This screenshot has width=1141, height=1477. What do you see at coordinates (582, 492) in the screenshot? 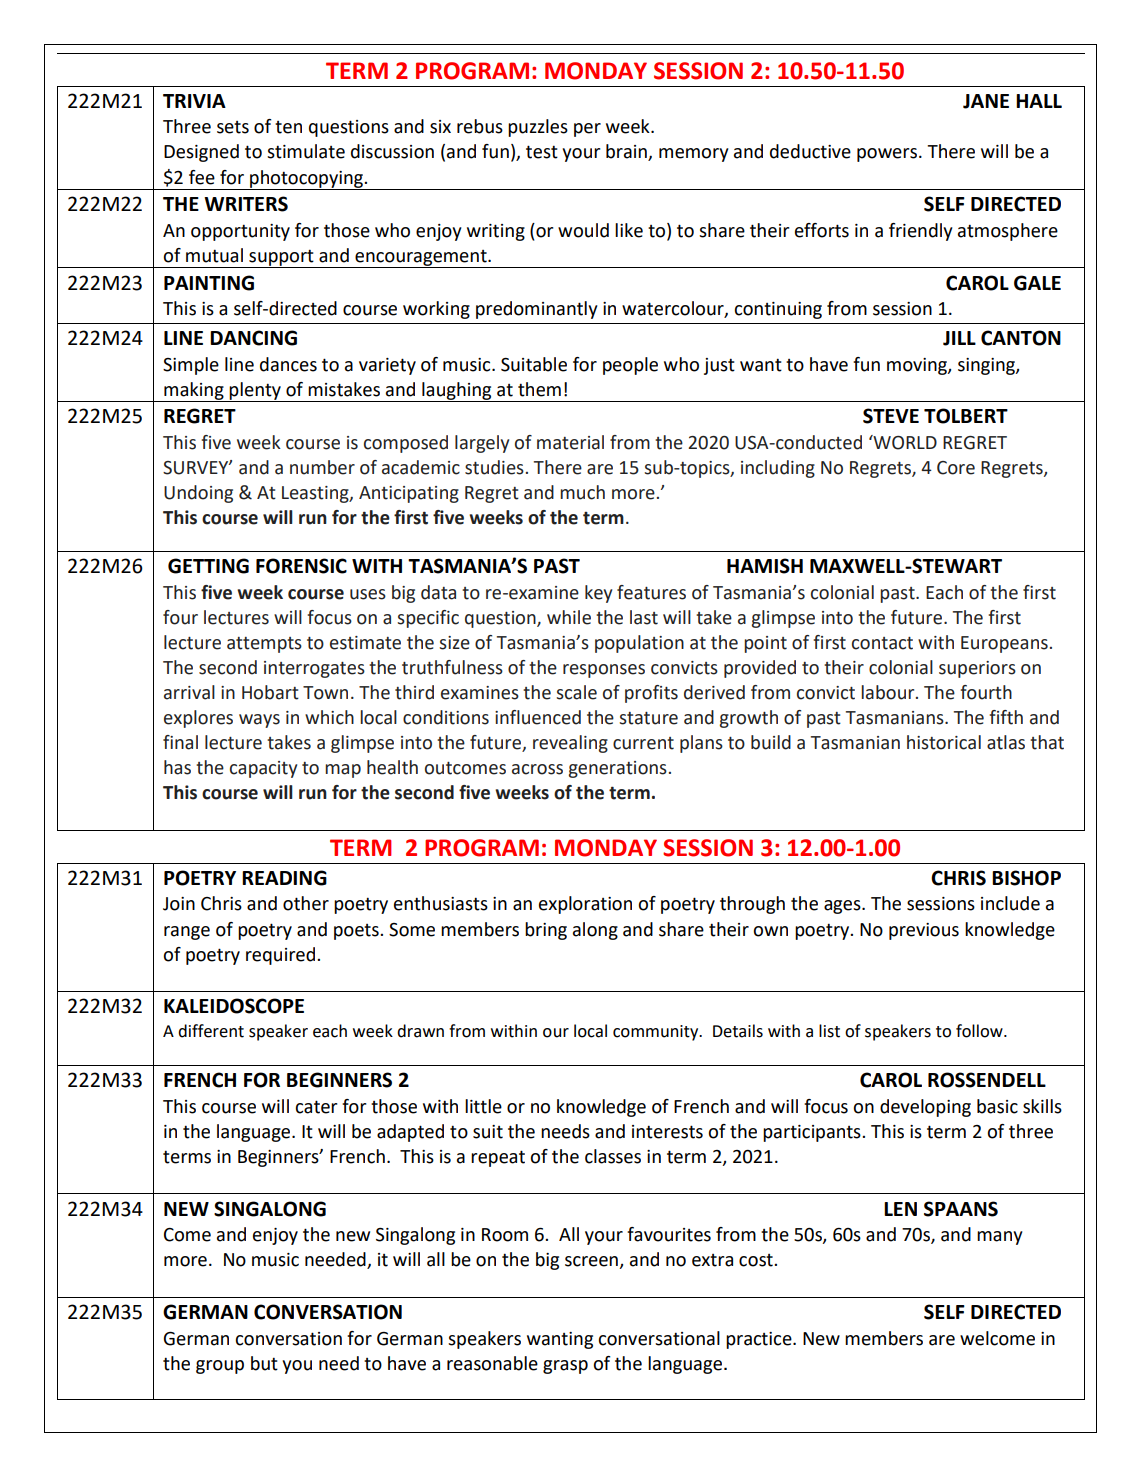
I see `much` at bounding box center [582, 492].
